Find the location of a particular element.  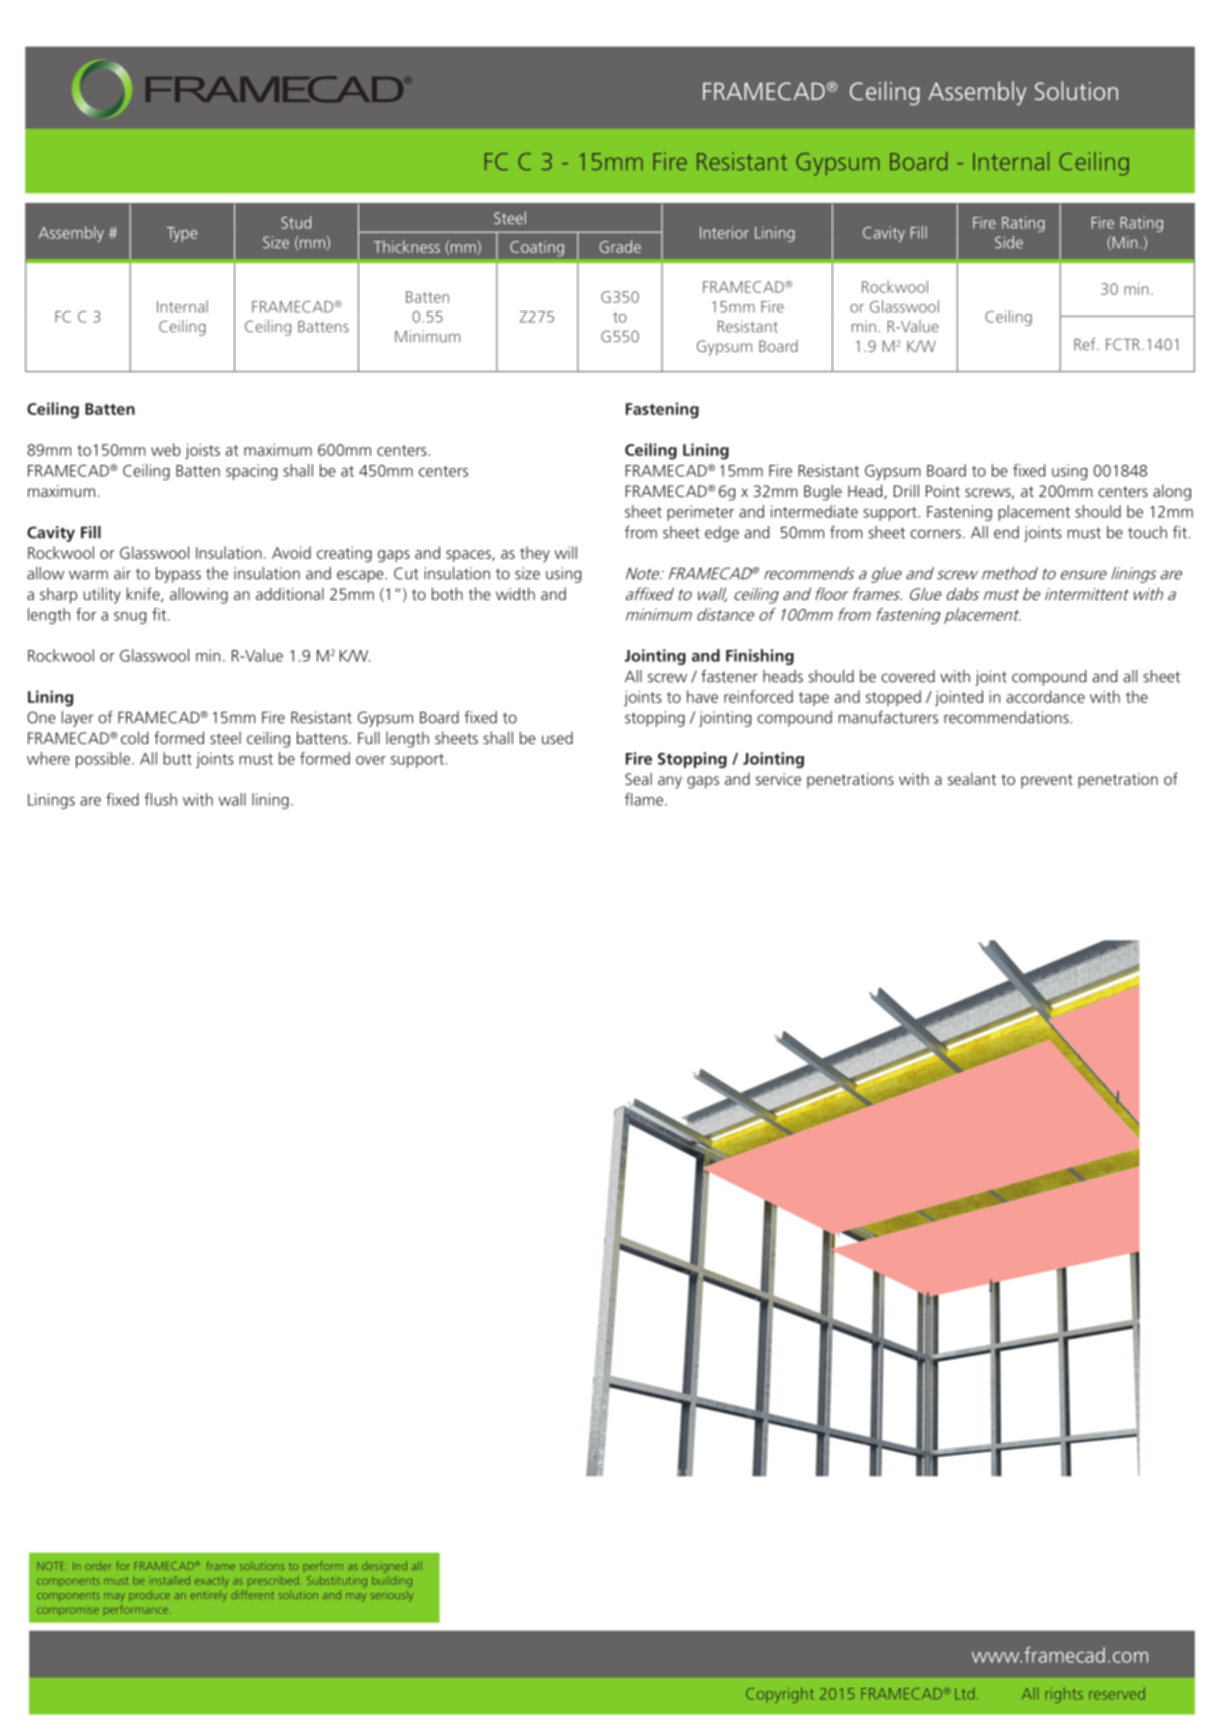

Grade is located at coordinates (620, 246).
